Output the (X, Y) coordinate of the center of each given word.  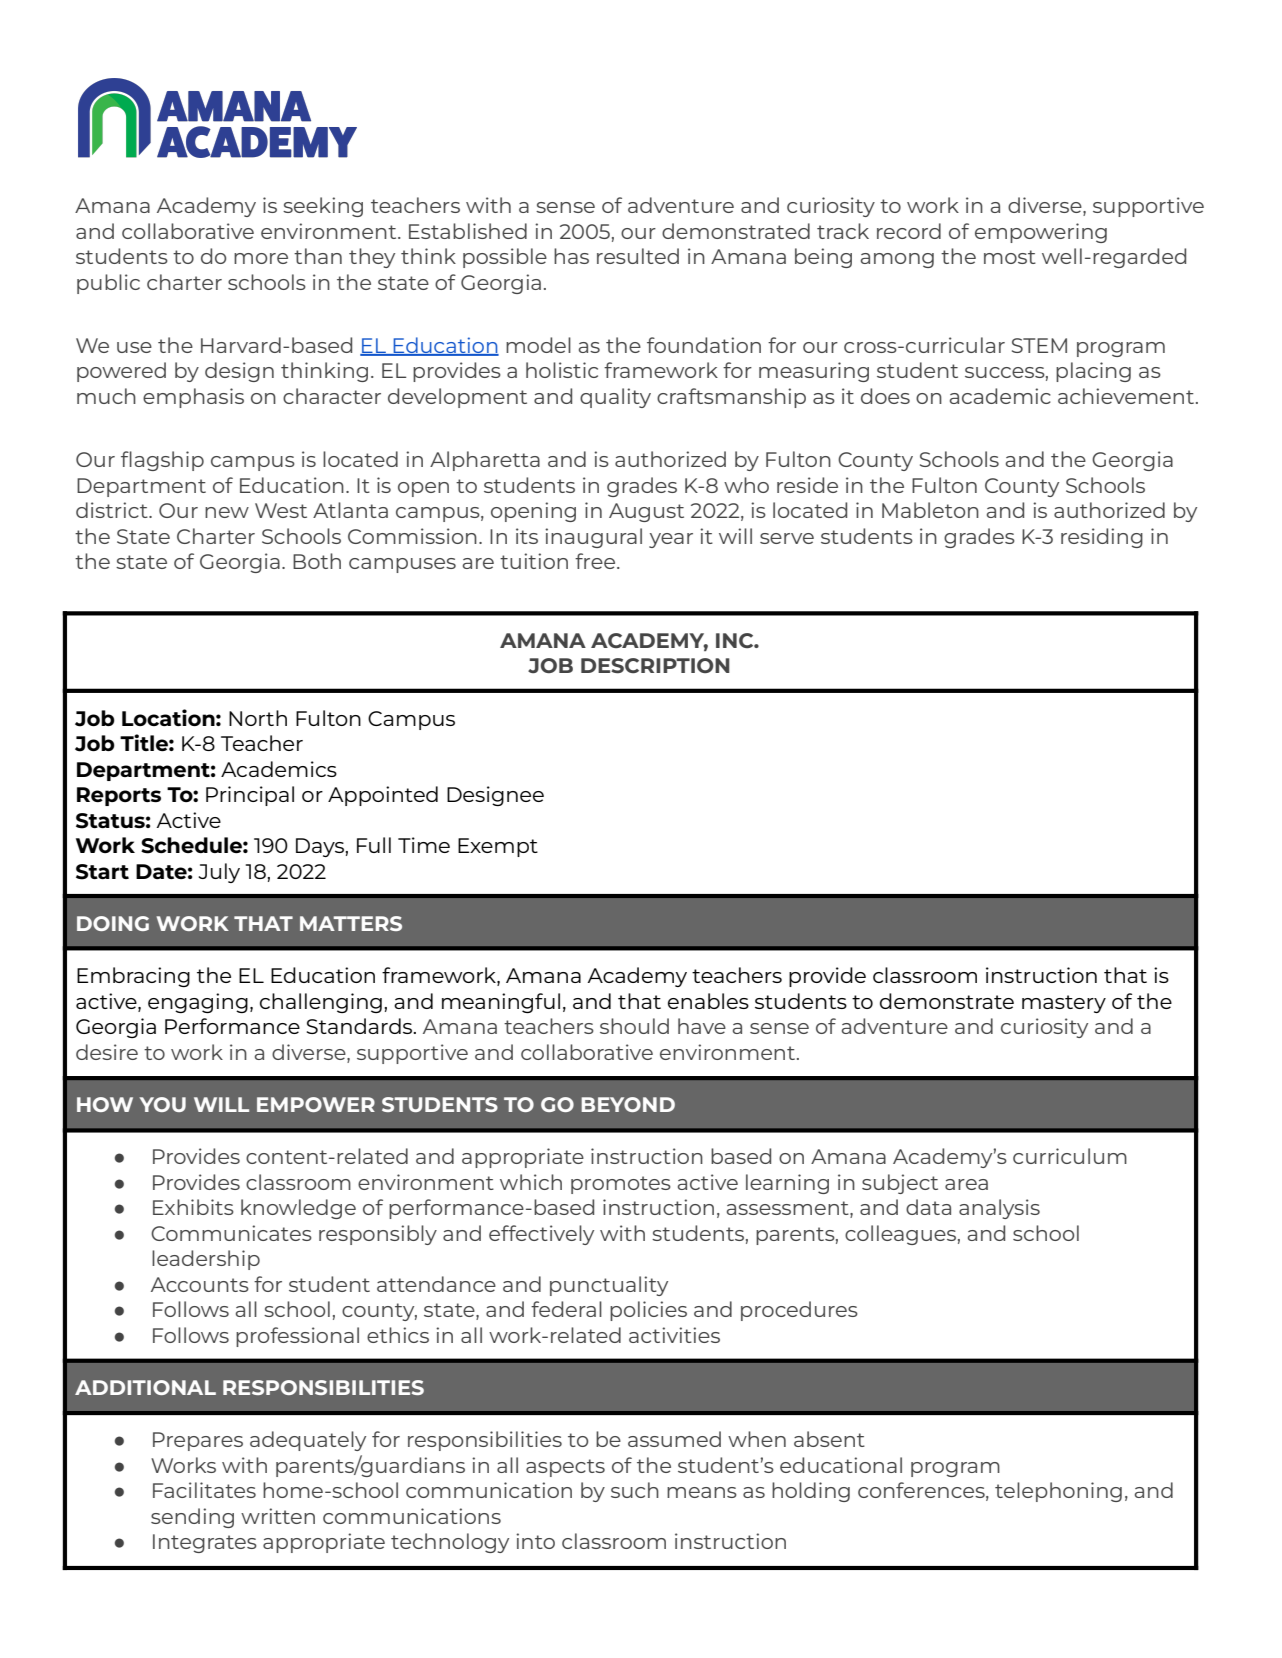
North (258, 718)
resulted (638, 256)
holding (811, 1492)
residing (1102, 538)
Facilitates (204, 1490)
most (1010, 257)
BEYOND (628, 1104)
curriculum (1070, 1156)
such (635, 1490)
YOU (162, 1104)
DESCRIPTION (655, 666)
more (261, 258)
